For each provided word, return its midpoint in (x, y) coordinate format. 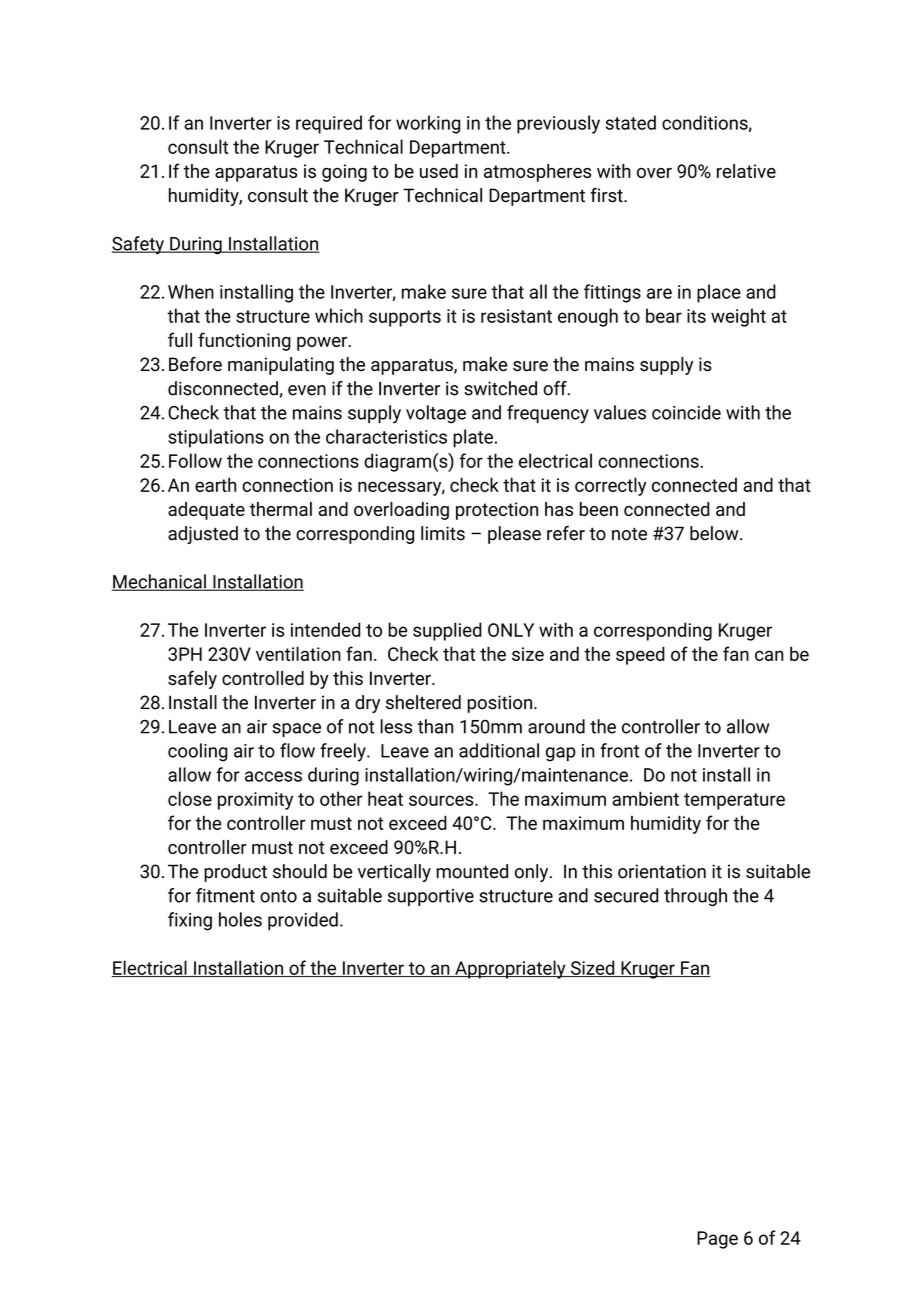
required (329, 124)
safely (192, 679)
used (439, 171)
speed (640, 655)
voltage (436, 414)
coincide (686, 412)
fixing (190, 921)
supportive (431, 897)
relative (746, 171)
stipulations (216, 438)
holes (240, 919)
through (695, 897)
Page (717, 1240)
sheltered (423, 702)
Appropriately (510, 969)
